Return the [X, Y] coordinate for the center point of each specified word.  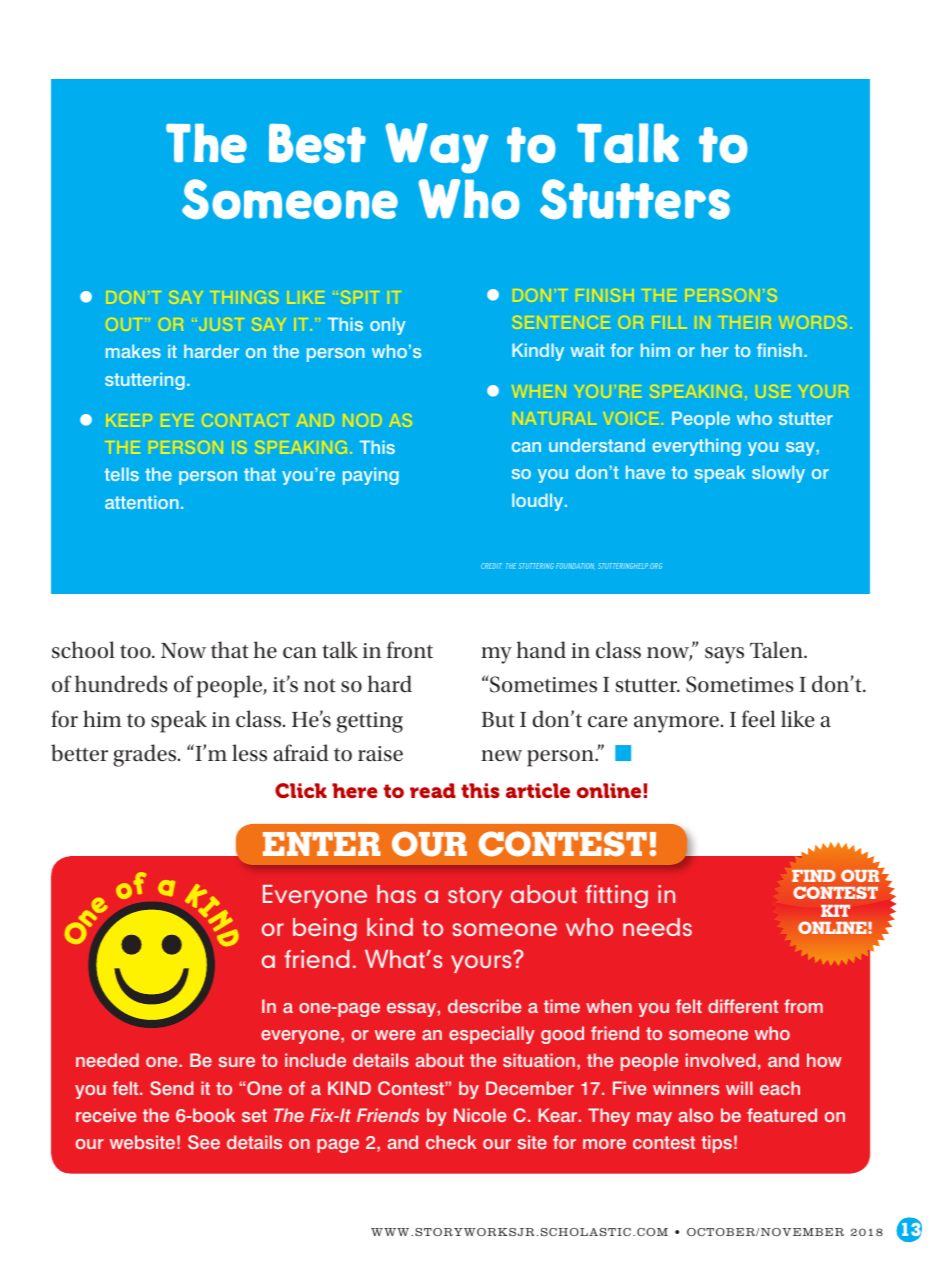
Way [437, 148]
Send [171, 1088]
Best [317, 143]
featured [782, 1115]
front [410, 650]
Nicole [480, 1115]
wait [587, 350]
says [724, 655]
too [136, 652]
